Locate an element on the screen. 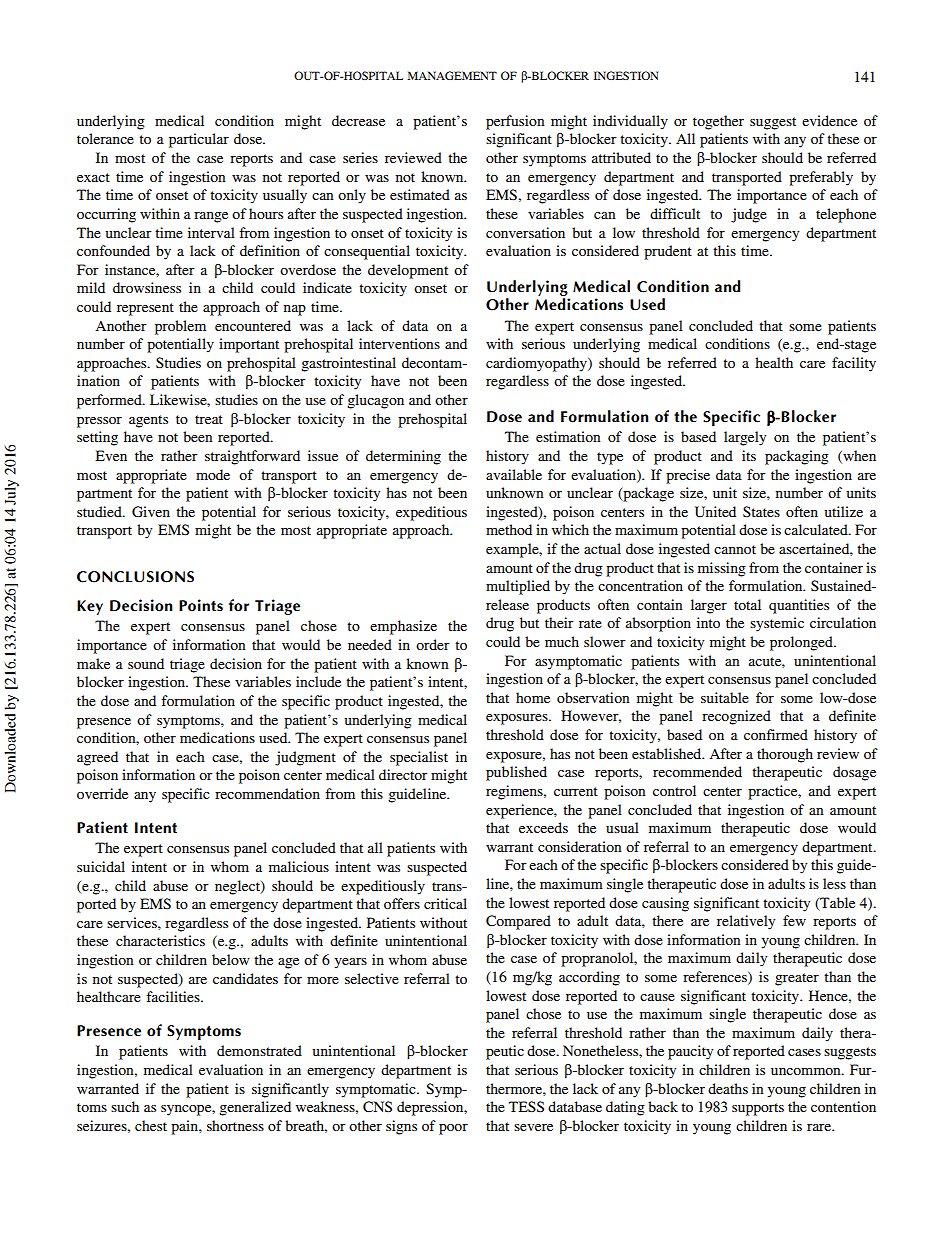  perfusion is located at coordinates (515, 122).
